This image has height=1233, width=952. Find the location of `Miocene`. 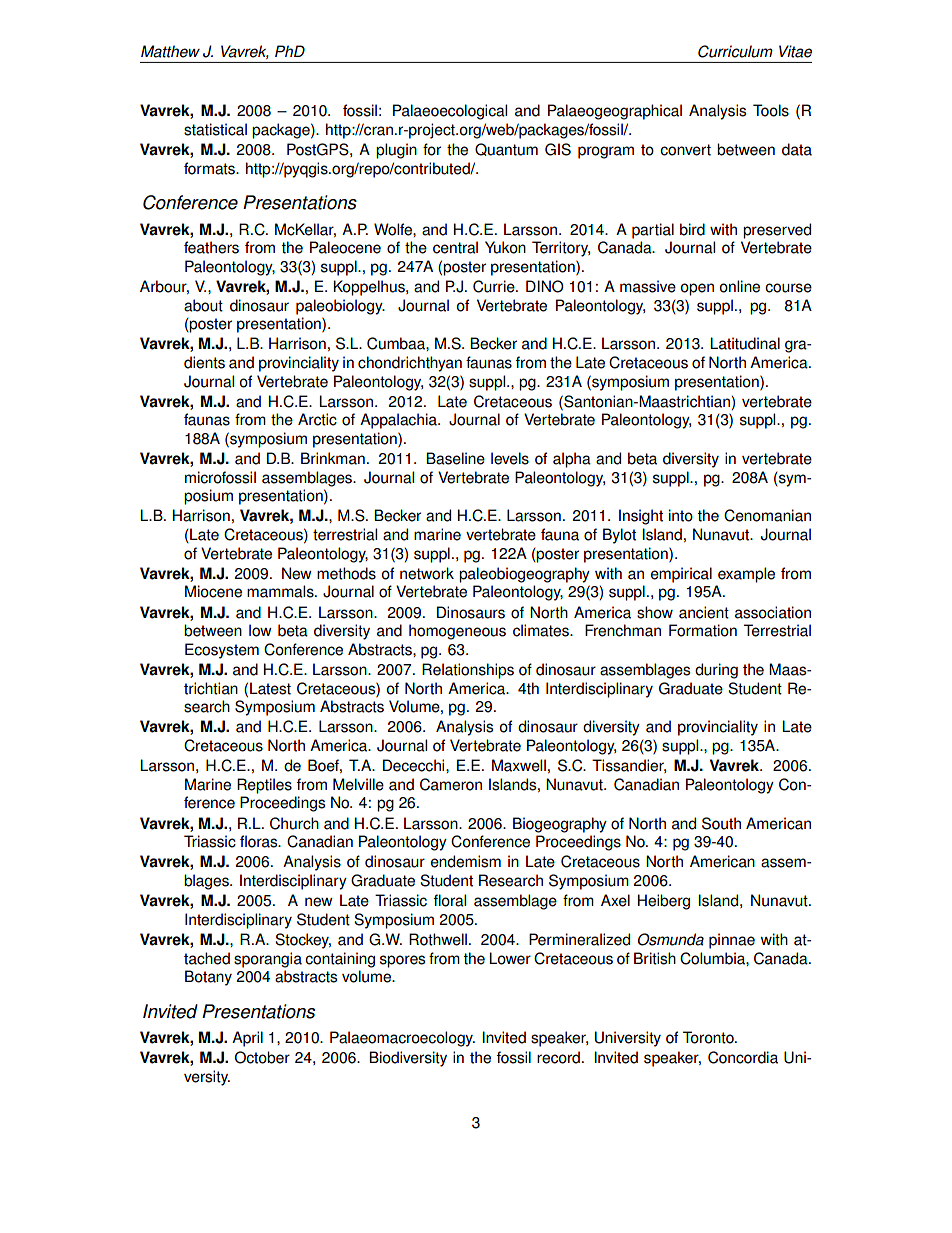

Miocene is located at coordinates (213, 591).
